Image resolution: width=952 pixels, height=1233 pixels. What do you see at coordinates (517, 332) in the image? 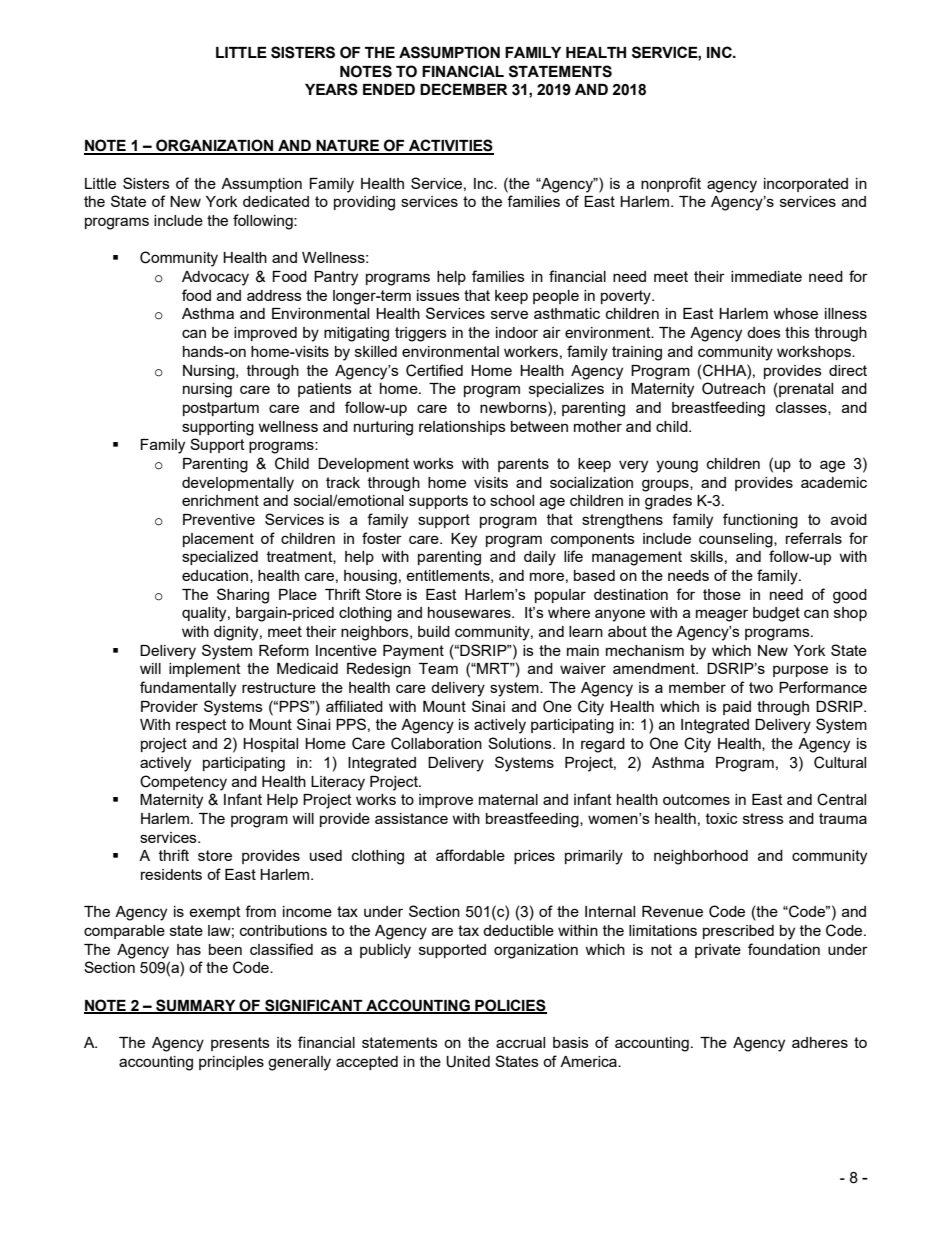
I see `indoor` at bounding box center [517, 332].
